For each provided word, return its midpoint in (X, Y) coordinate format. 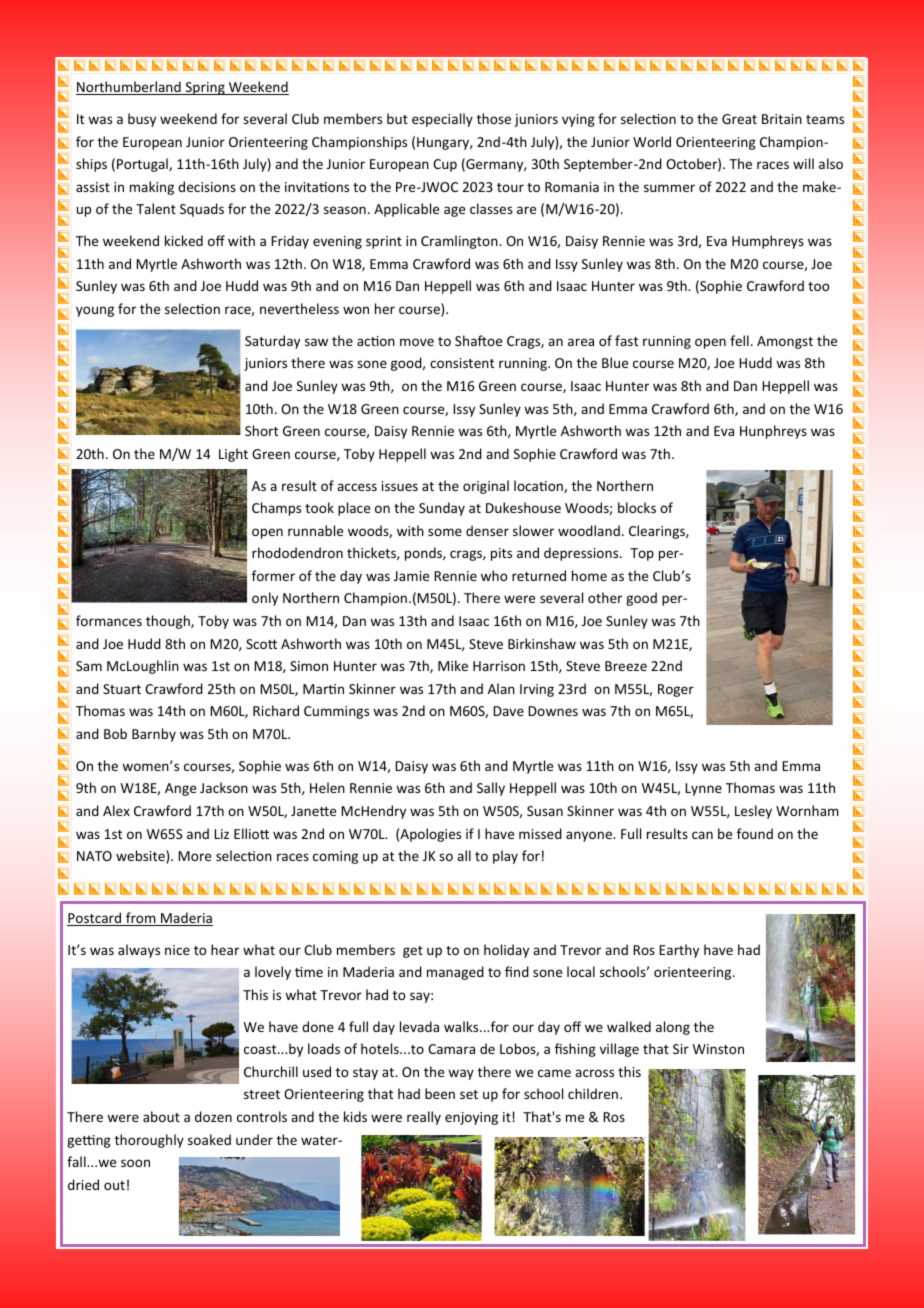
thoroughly (149, 1141)
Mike (453, 665)
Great (739, 119)
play (505, 857)
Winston (718, 1049)
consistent (462, 363)
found (755, 833)
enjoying (471, 1118)
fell (739, 340)
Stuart (122, 689)
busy (142, 120)
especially (442, 120)
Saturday (272, 342)
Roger (676, 690)
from (141, 919)
